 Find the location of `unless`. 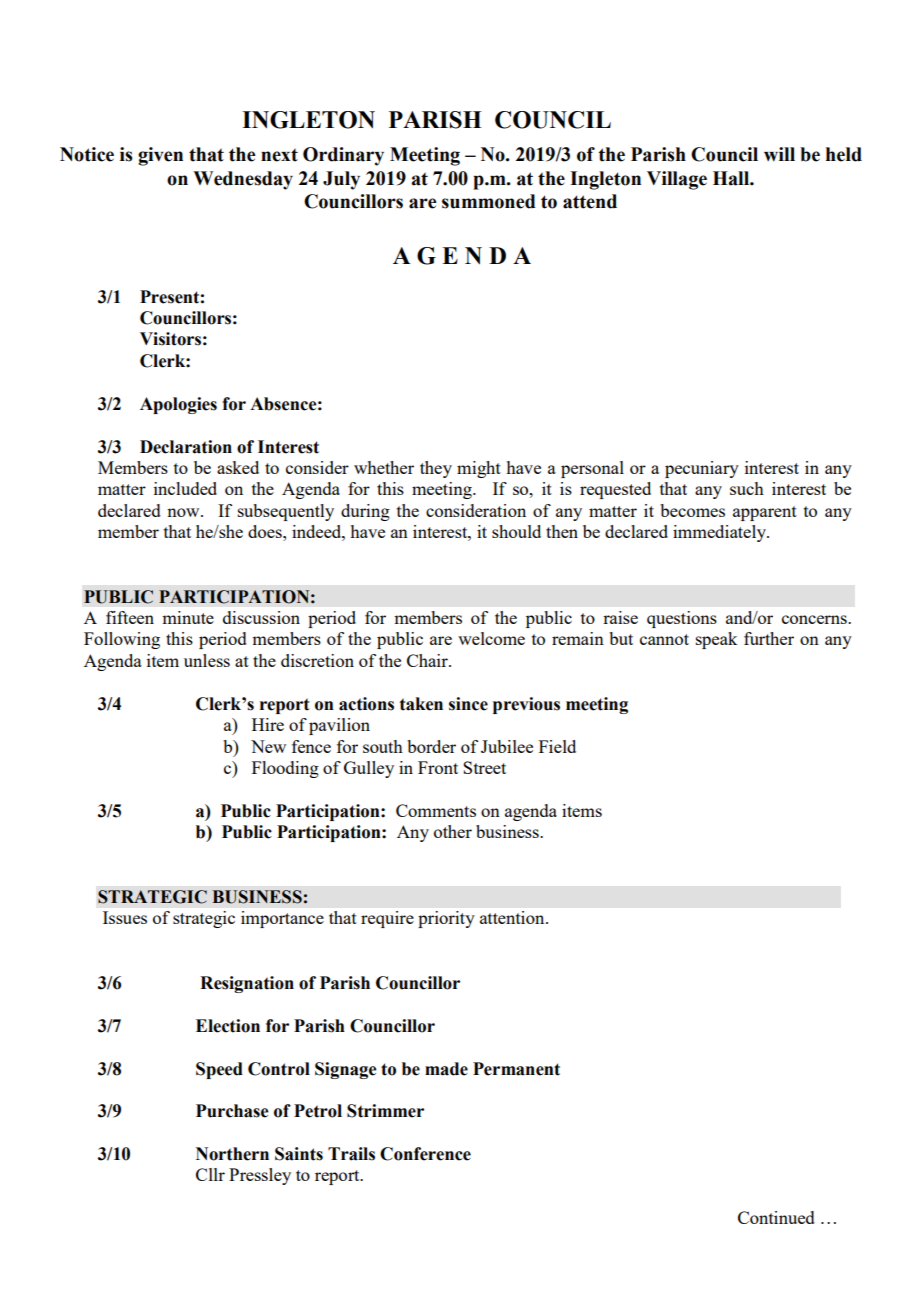

unless is located at coordinates (207, 660).
